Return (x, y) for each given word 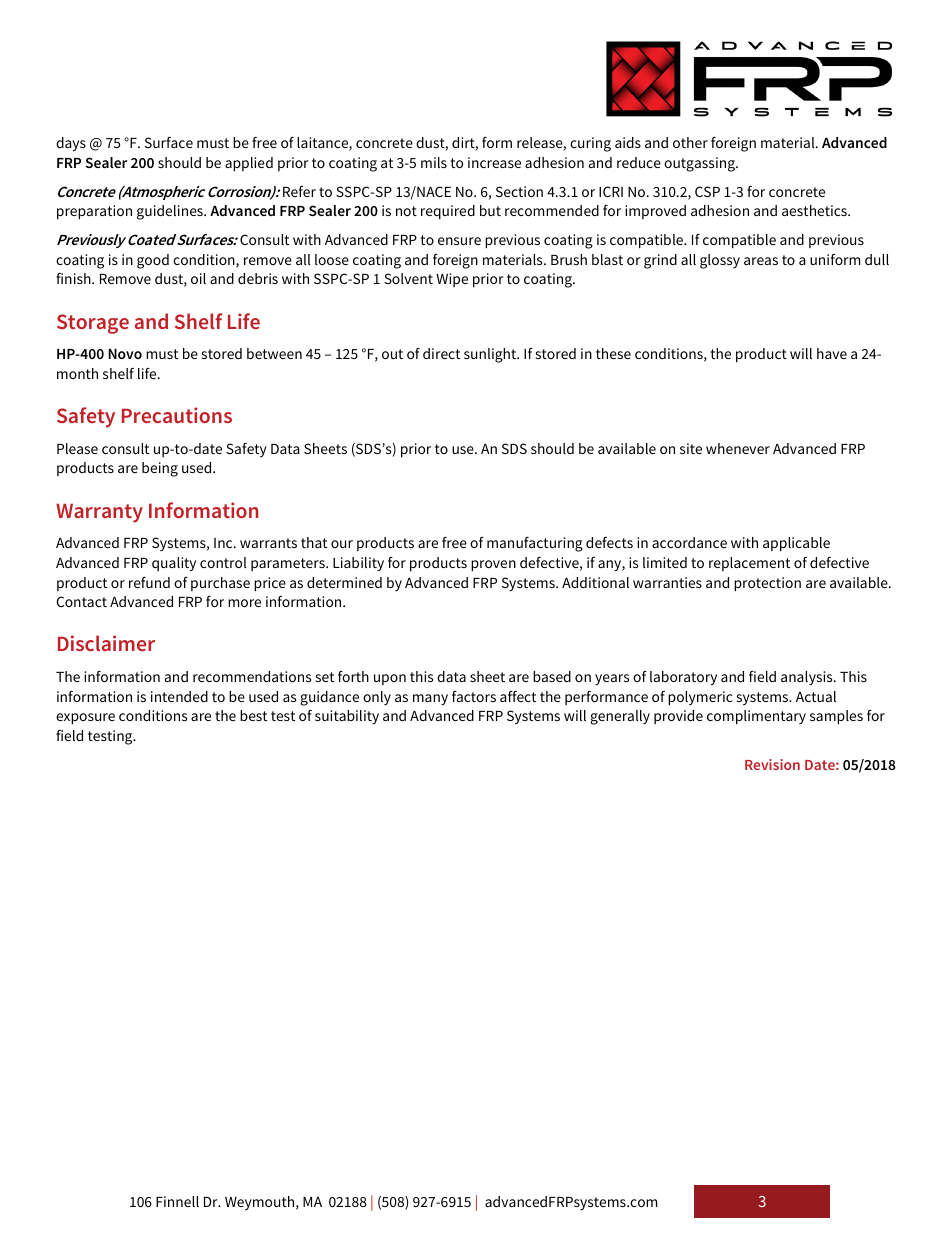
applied (249, 164)
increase (494, 162)
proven (493, 565)
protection (767, 584)
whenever (738, 448)
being (160, 469)
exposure (85, 718)
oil (198, 278)
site (691, 448)
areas (761, 261)
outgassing (700, 164)
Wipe (452, 280)
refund (149, 582)
